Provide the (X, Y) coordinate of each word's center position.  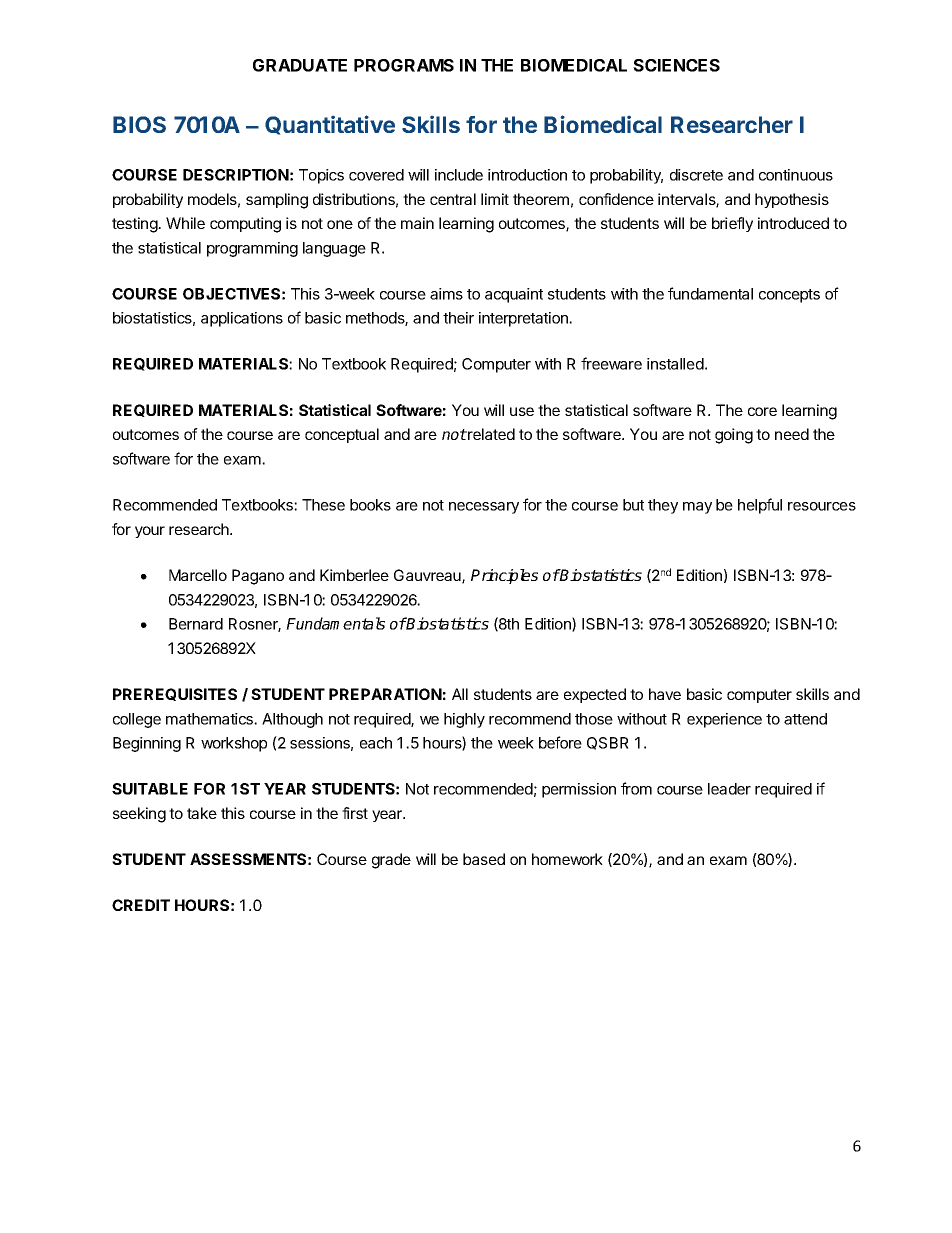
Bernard (196, 624)
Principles (504, 576)
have (665, 694)
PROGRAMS (404, 65)
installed (675, 364)
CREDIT (141, 905)
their (458, 318)
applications (242, 319)
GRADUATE (300, 65)
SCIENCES (676, 65)
